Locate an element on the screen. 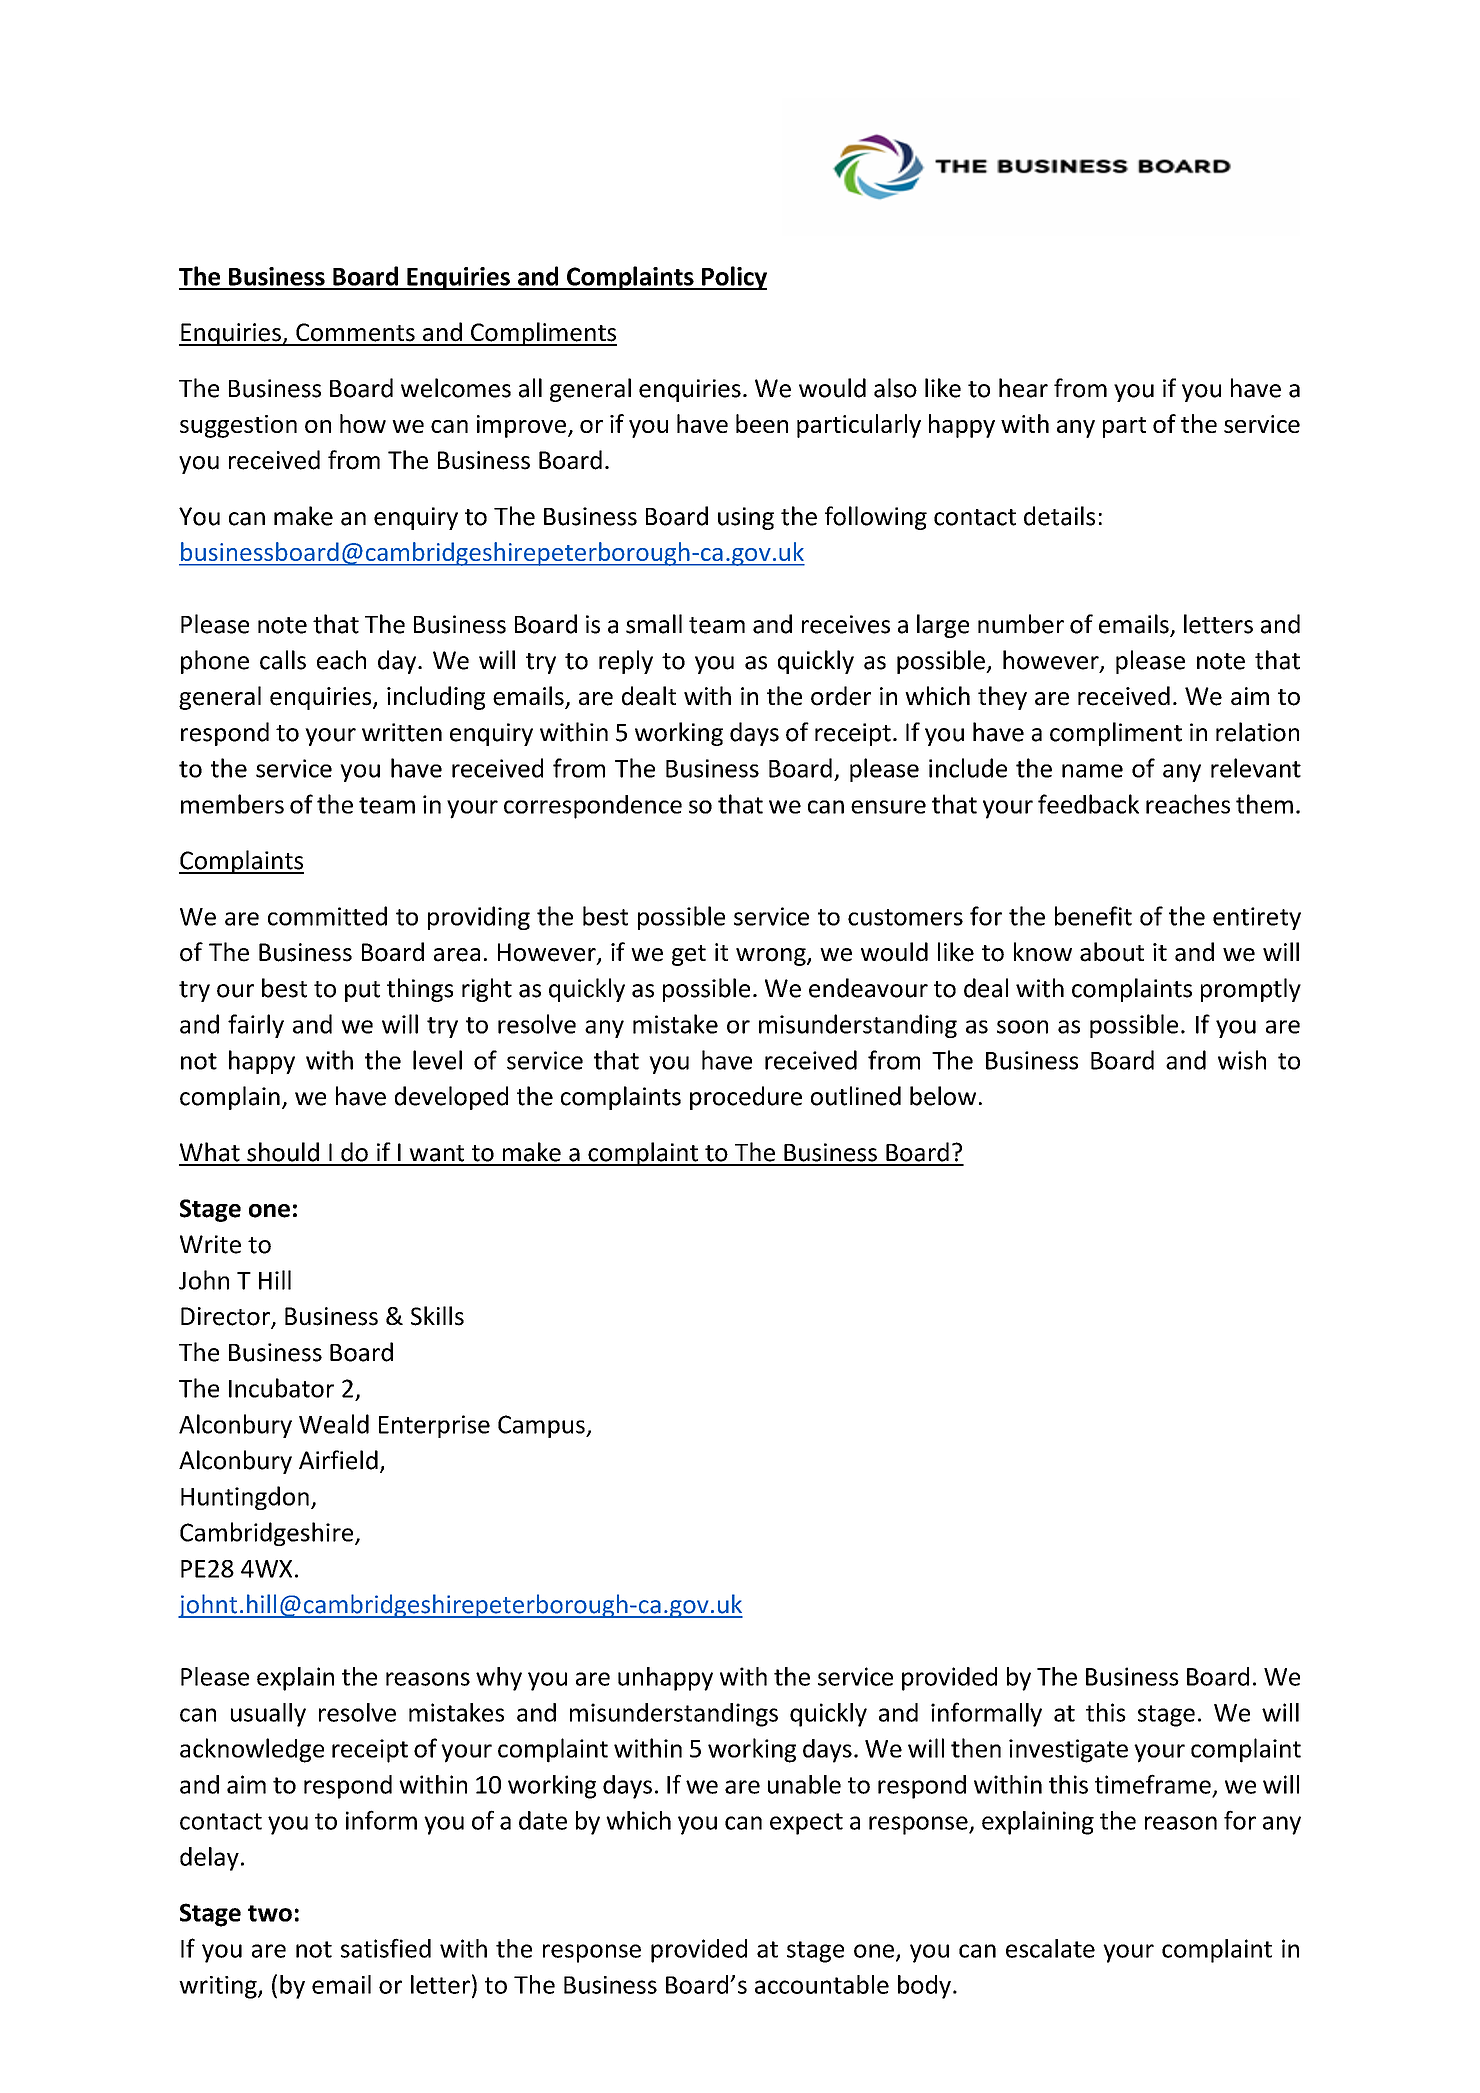  welcomes is located at coordinates (456, 388).
